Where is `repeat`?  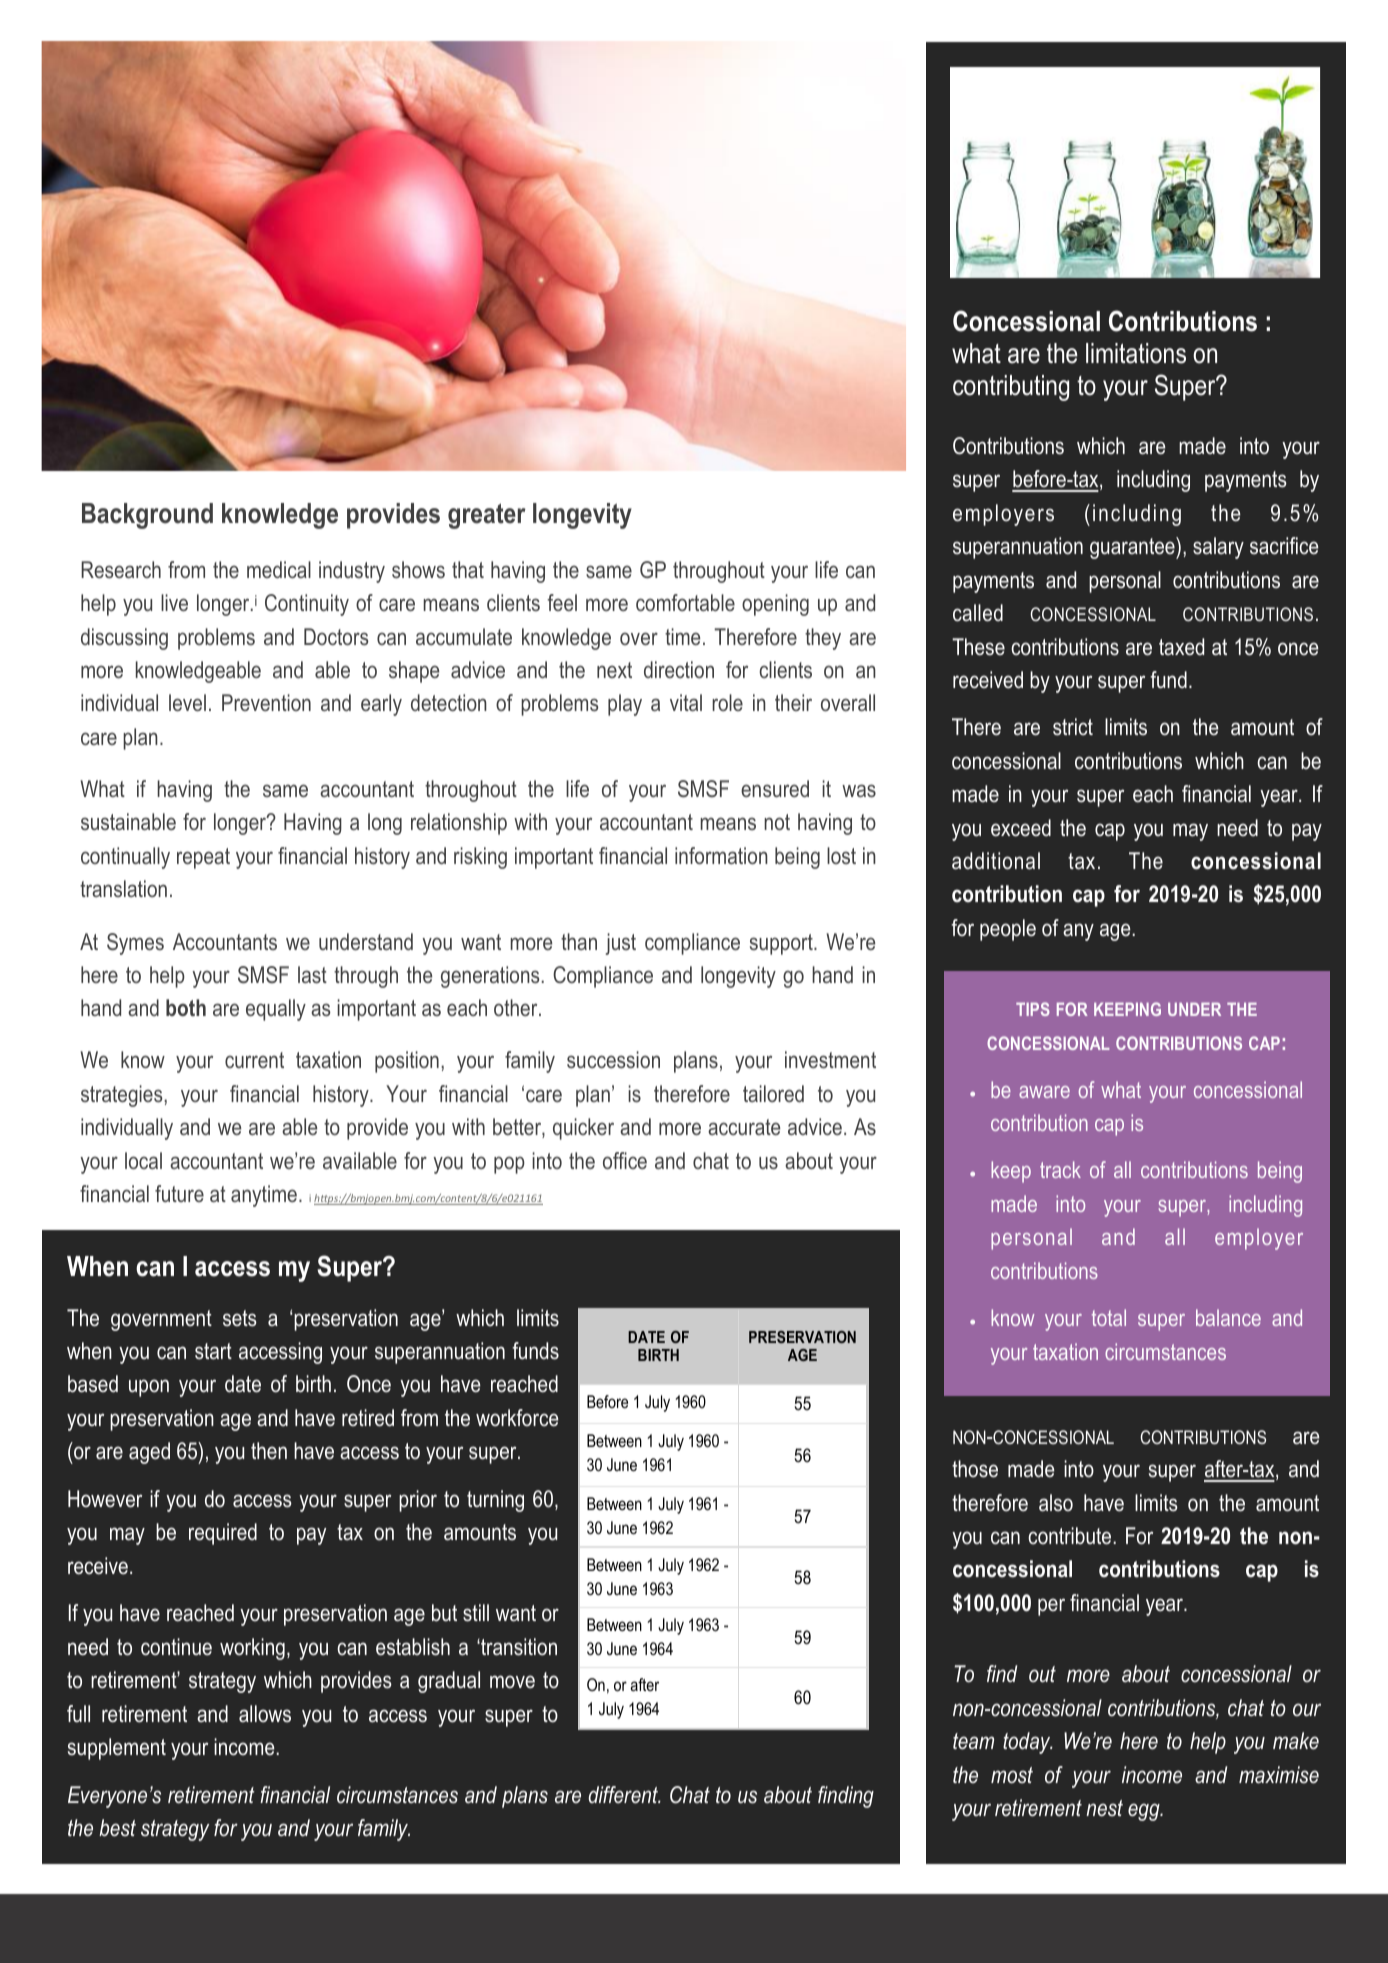 repeat is located at coordinates (203, 858).
